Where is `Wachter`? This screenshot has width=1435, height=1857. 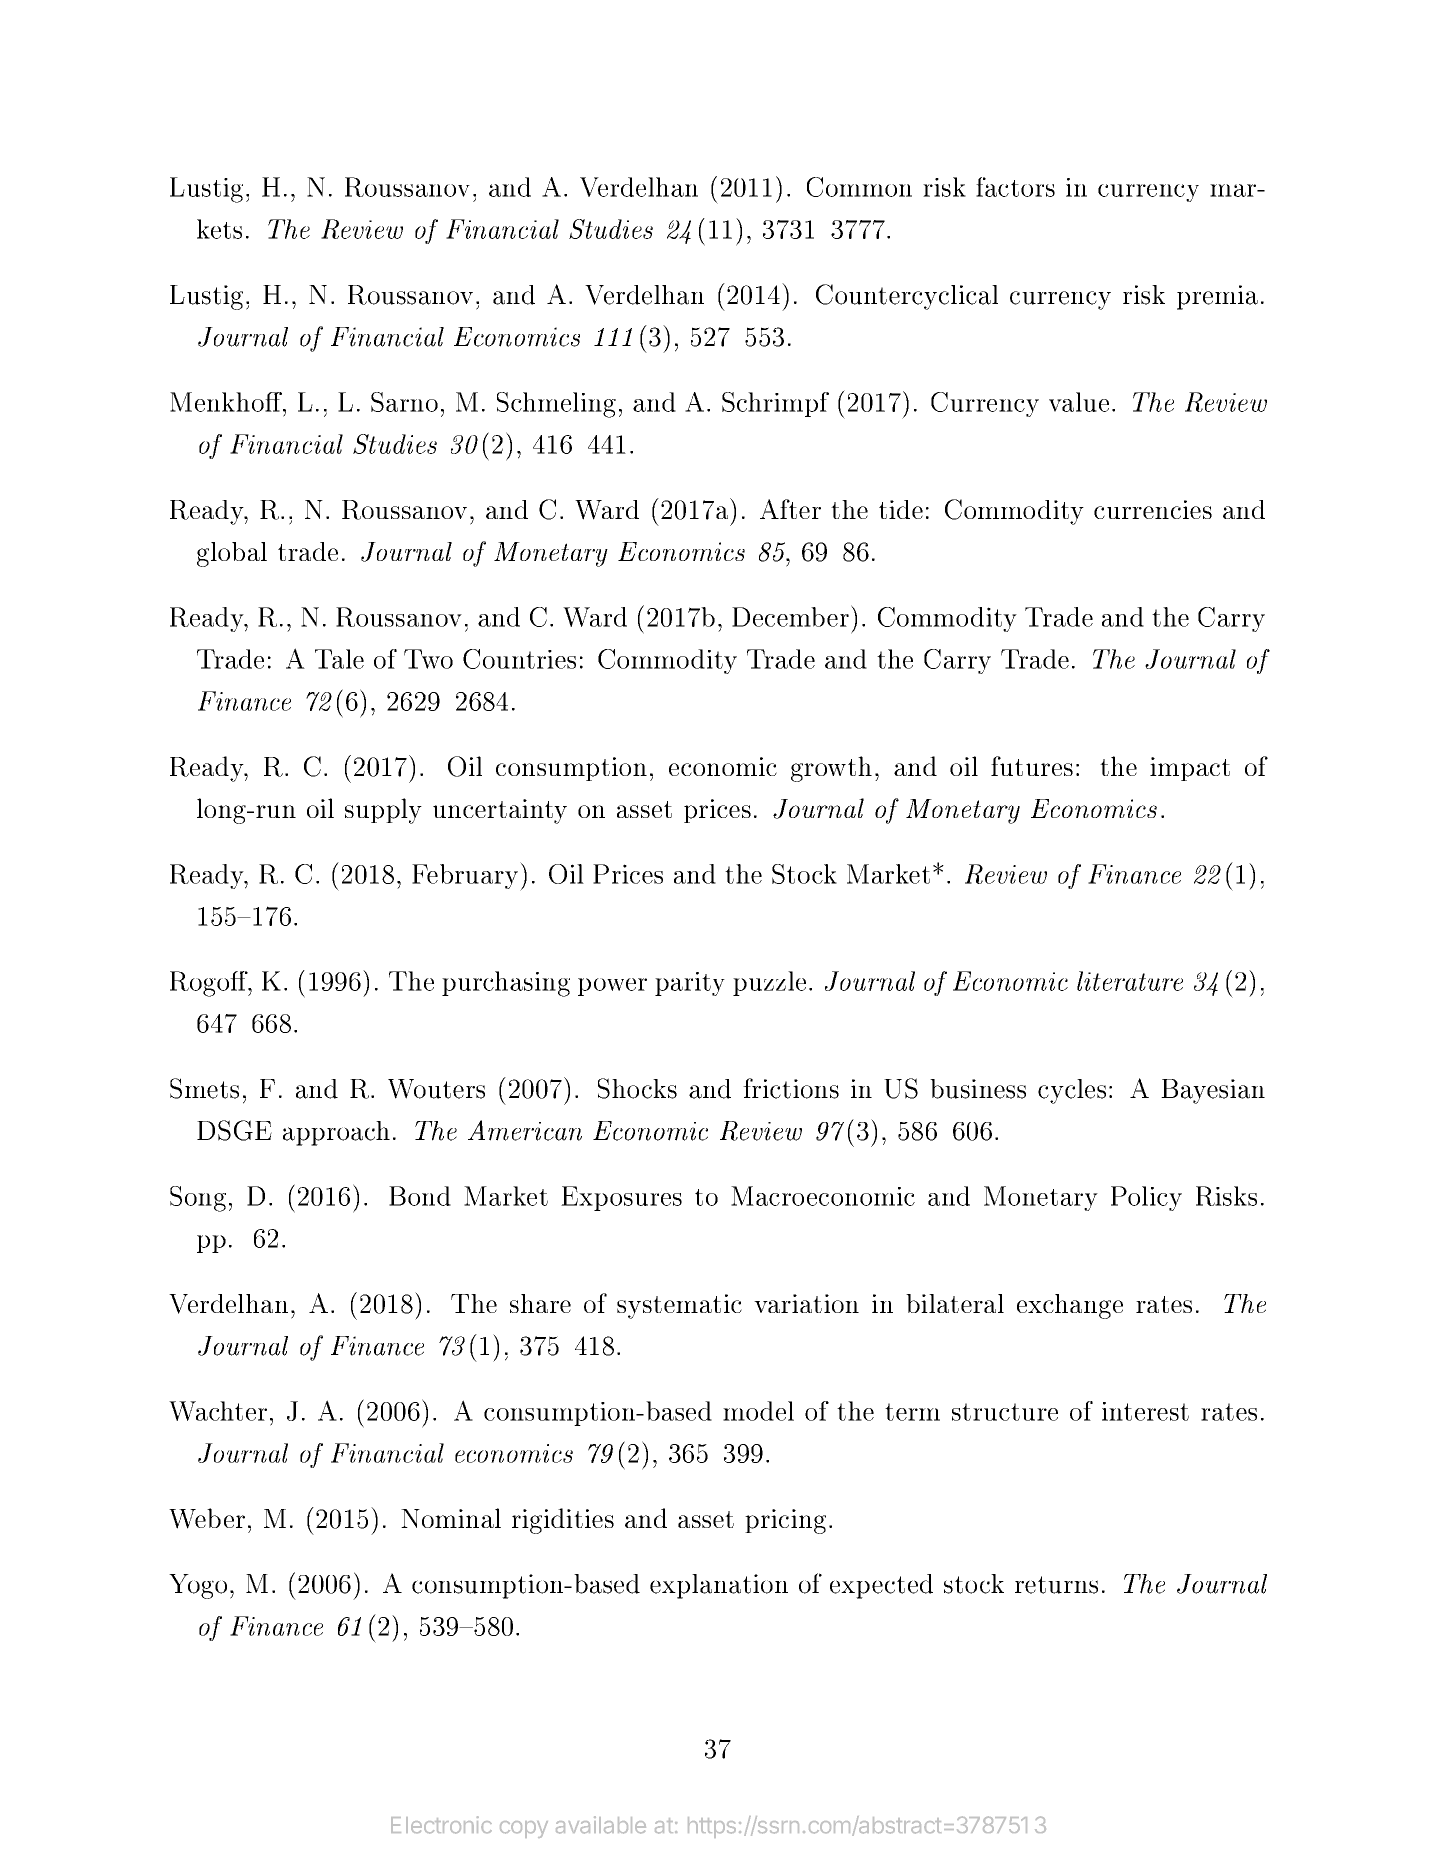
Wachter is located at coordinates (218, 1411).
